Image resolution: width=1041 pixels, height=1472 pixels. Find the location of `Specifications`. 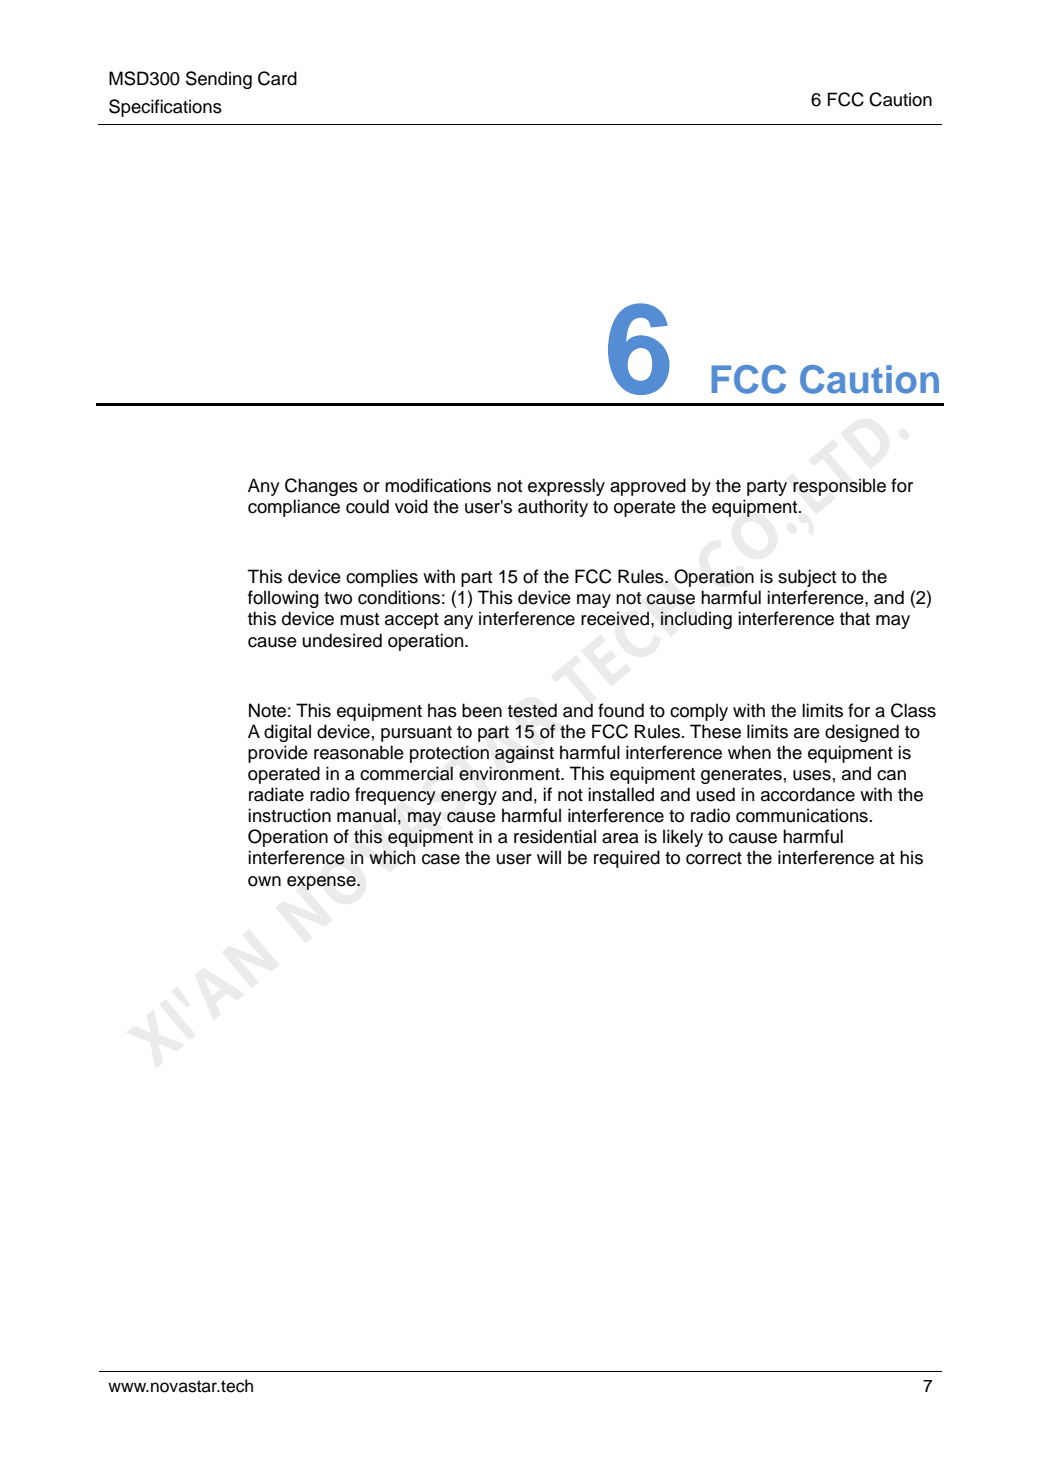

Specifications is located at coordinates (165, 108).
